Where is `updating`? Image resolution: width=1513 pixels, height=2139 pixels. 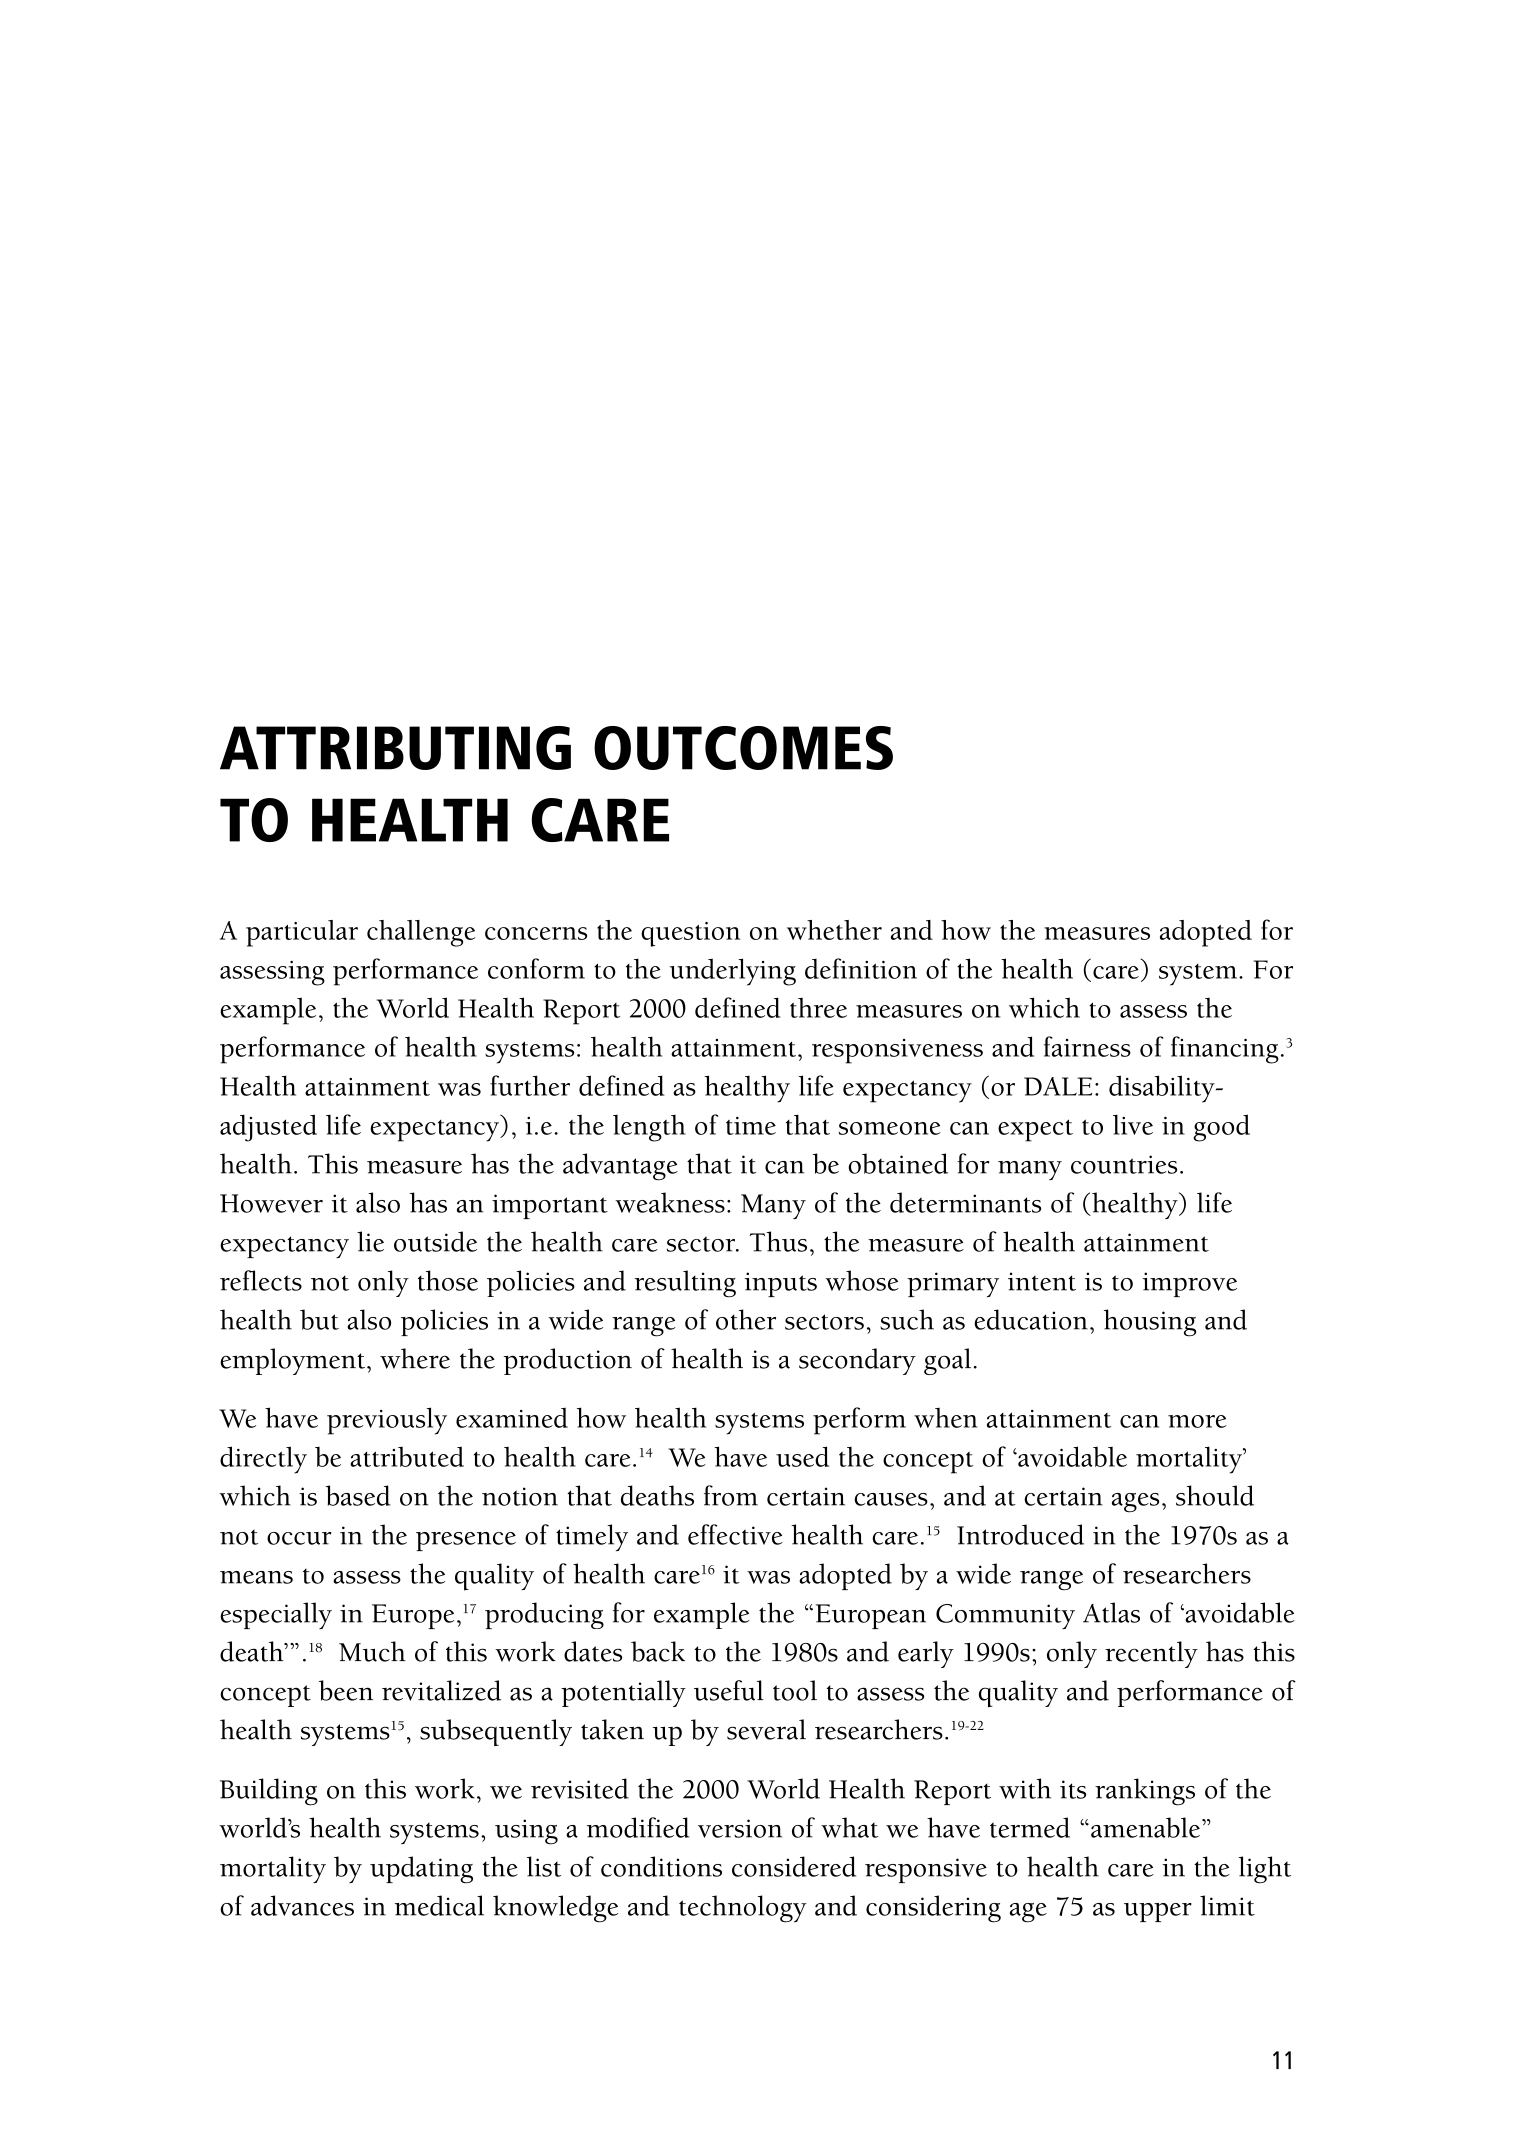
updating is located at coordinates (421, 1870).
